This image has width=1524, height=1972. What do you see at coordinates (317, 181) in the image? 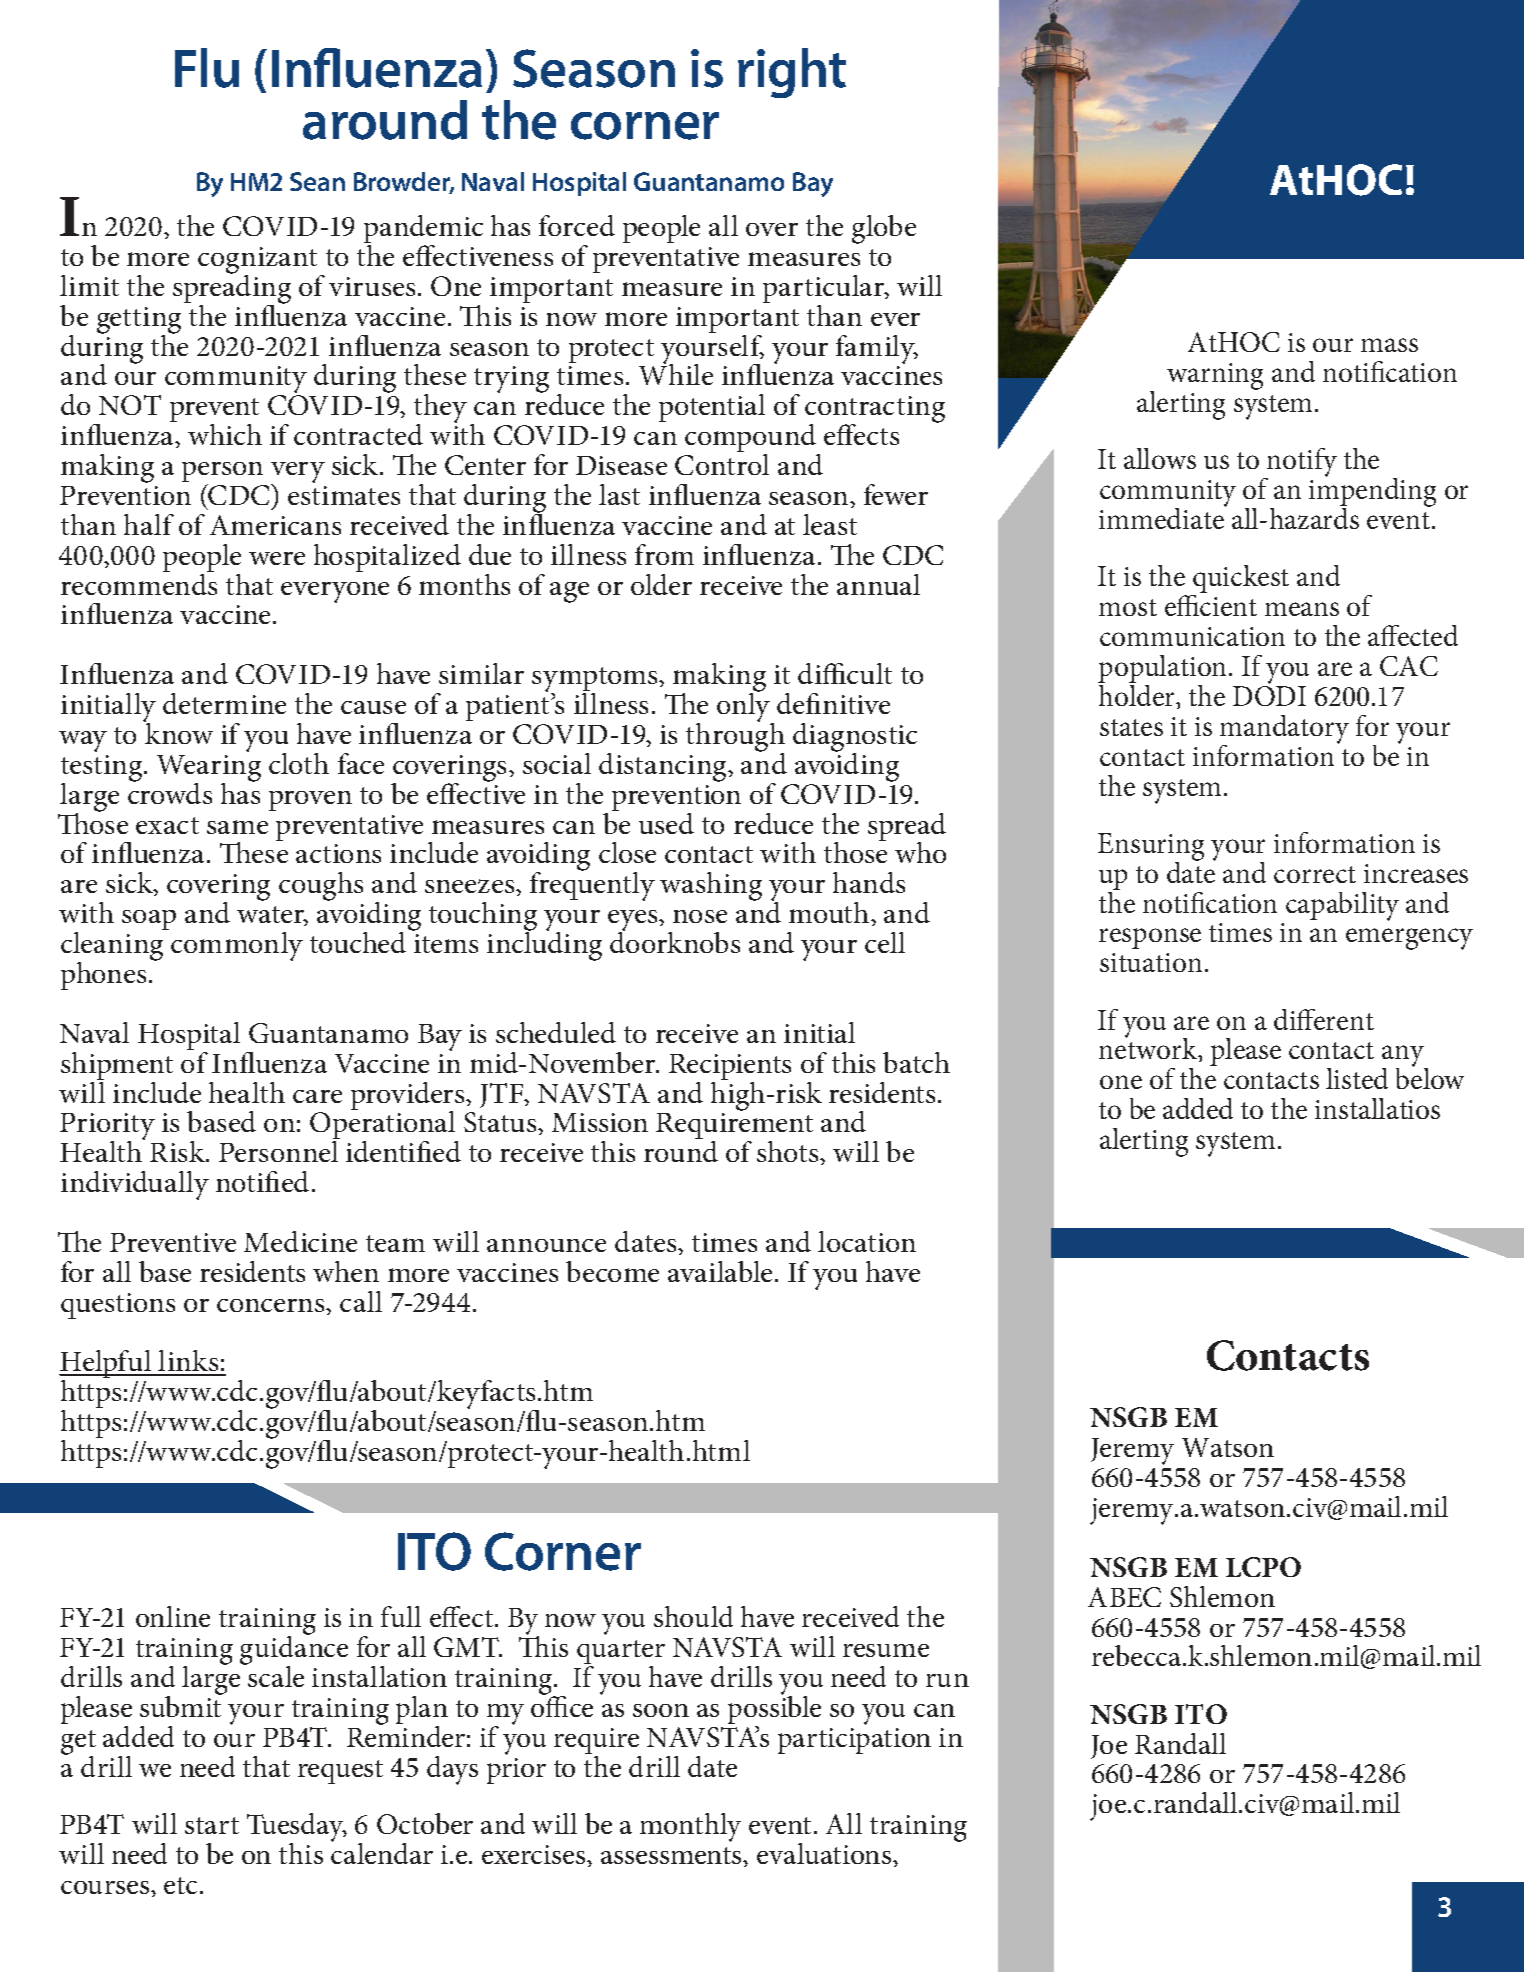
I see `Sean` at bounding box center [317, 181].
